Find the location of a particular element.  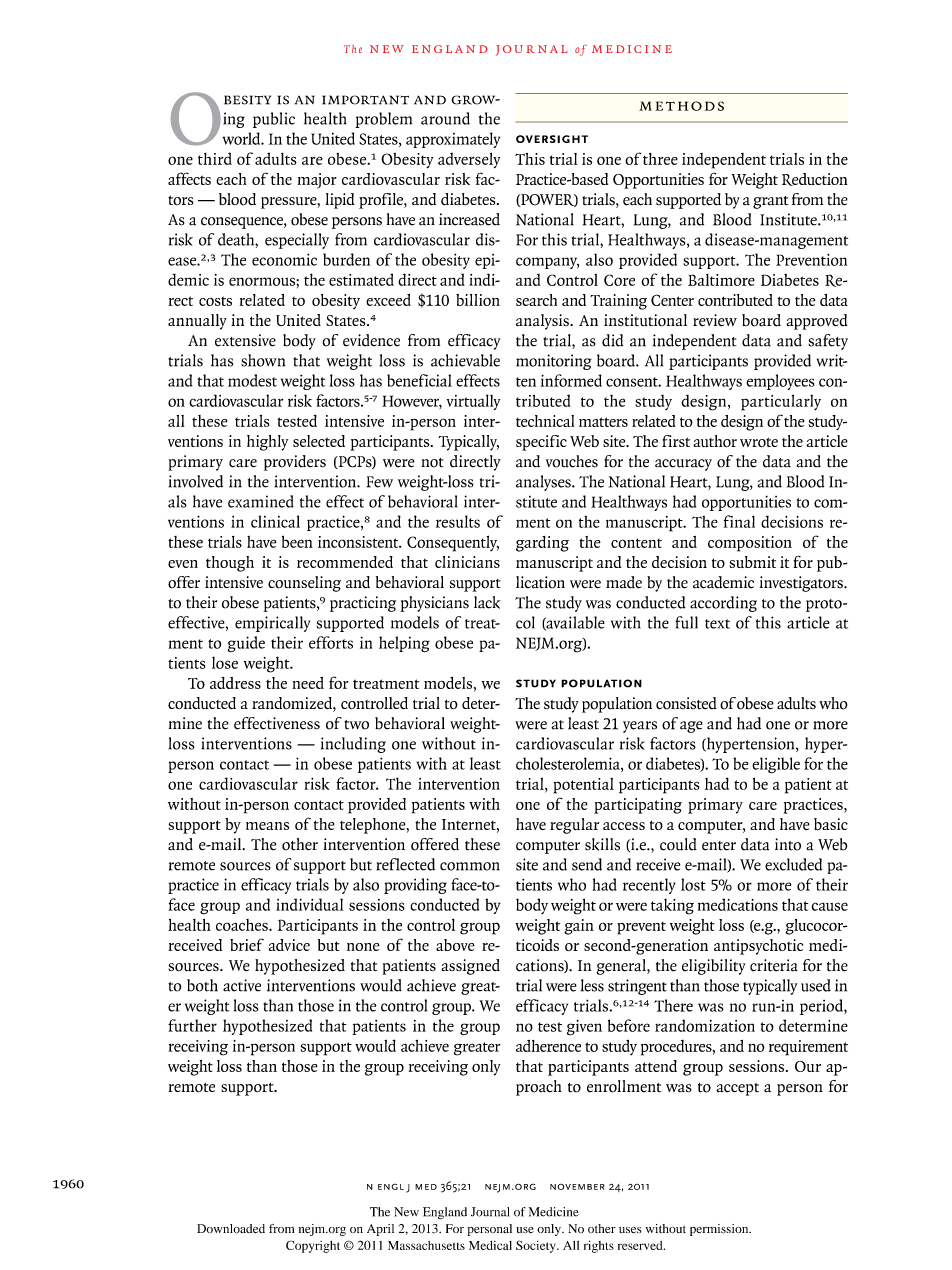

into is located at coordinates (788, 844).
